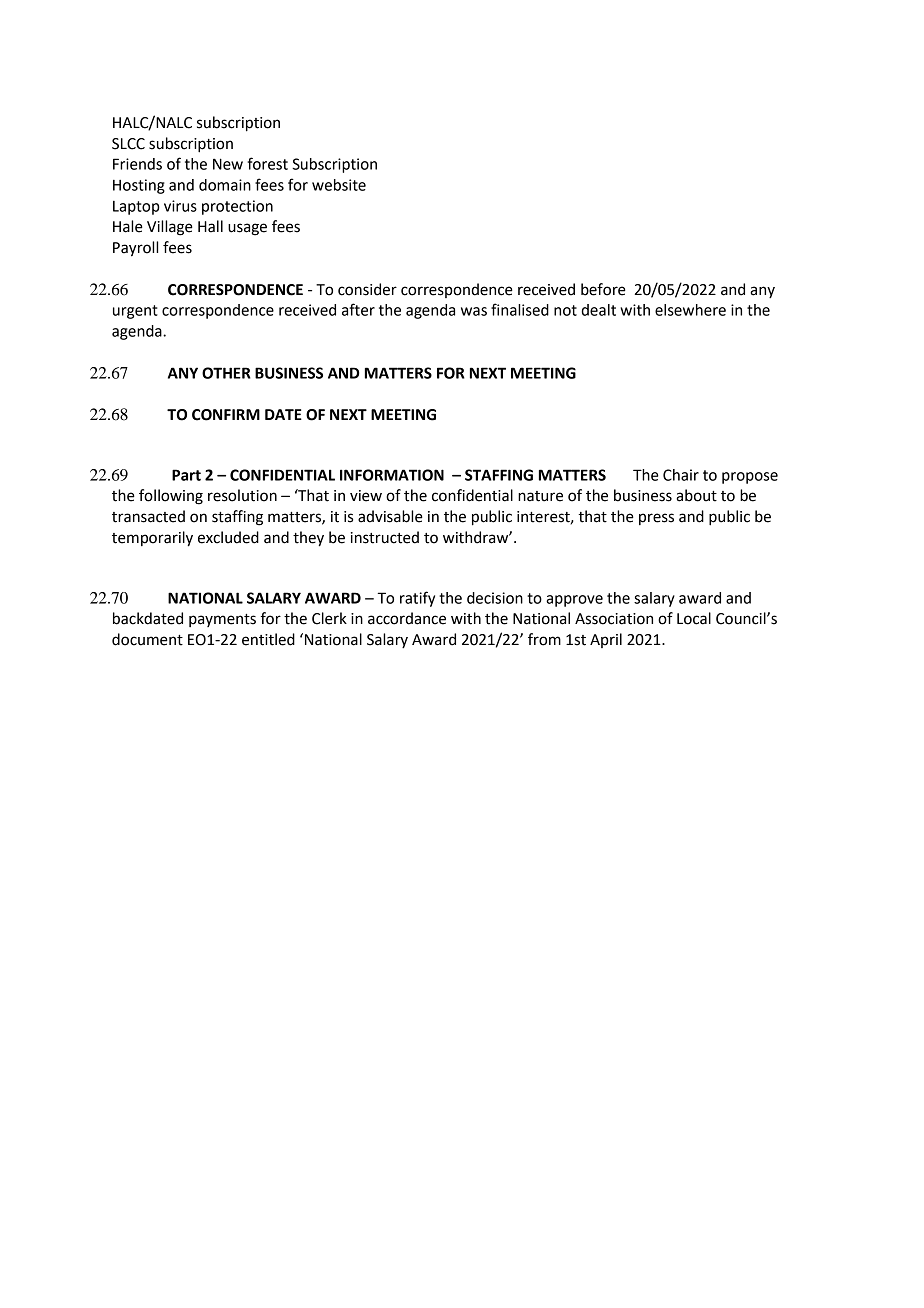 Image resolution: width=924 pixels, height=1308 pixels. Describe the element at coordinates (407, 618) in the page. I see `accordance` at that location.
